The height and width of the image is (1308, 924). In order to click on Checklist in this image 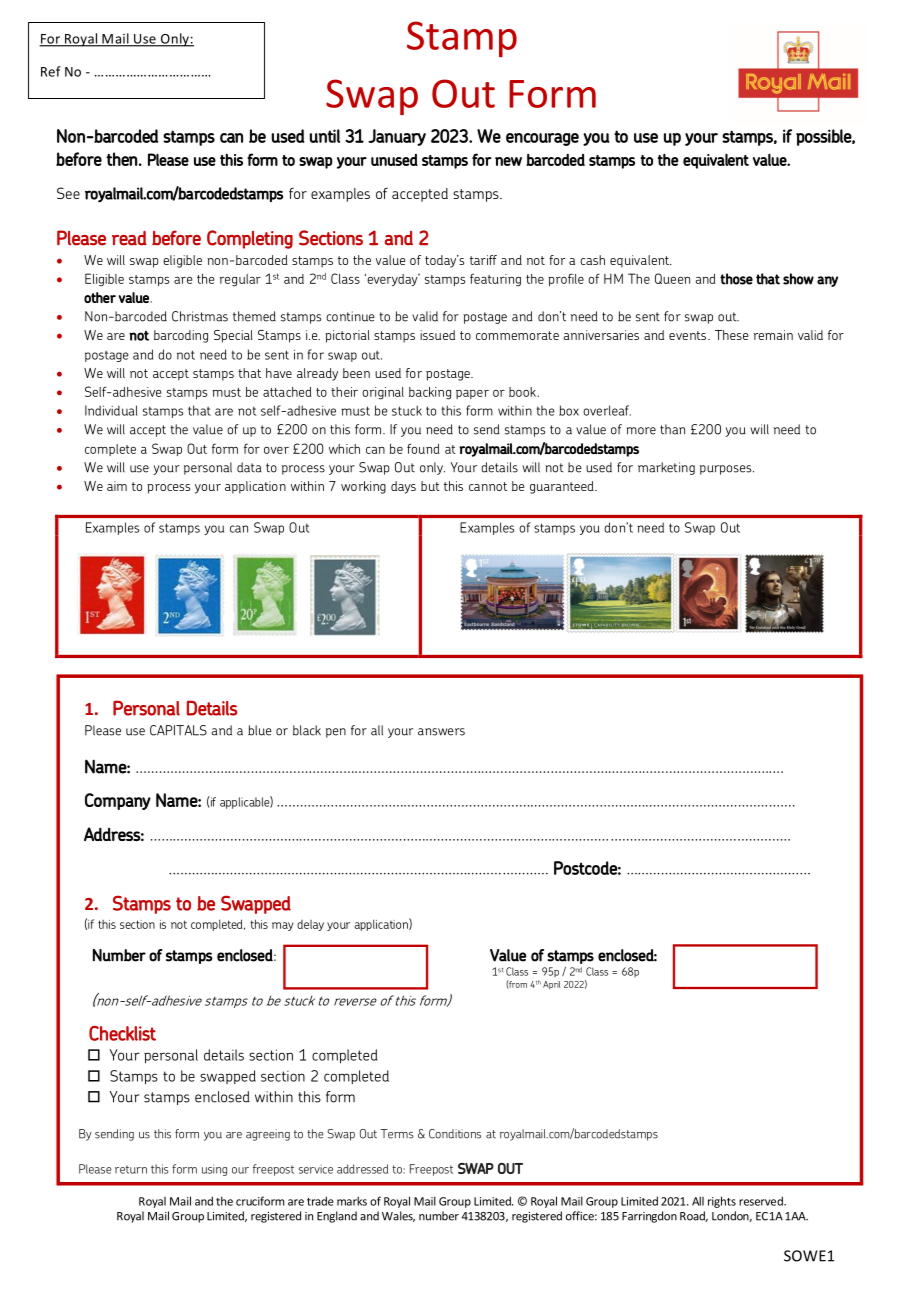, I will do `click(122, 1033)`.
